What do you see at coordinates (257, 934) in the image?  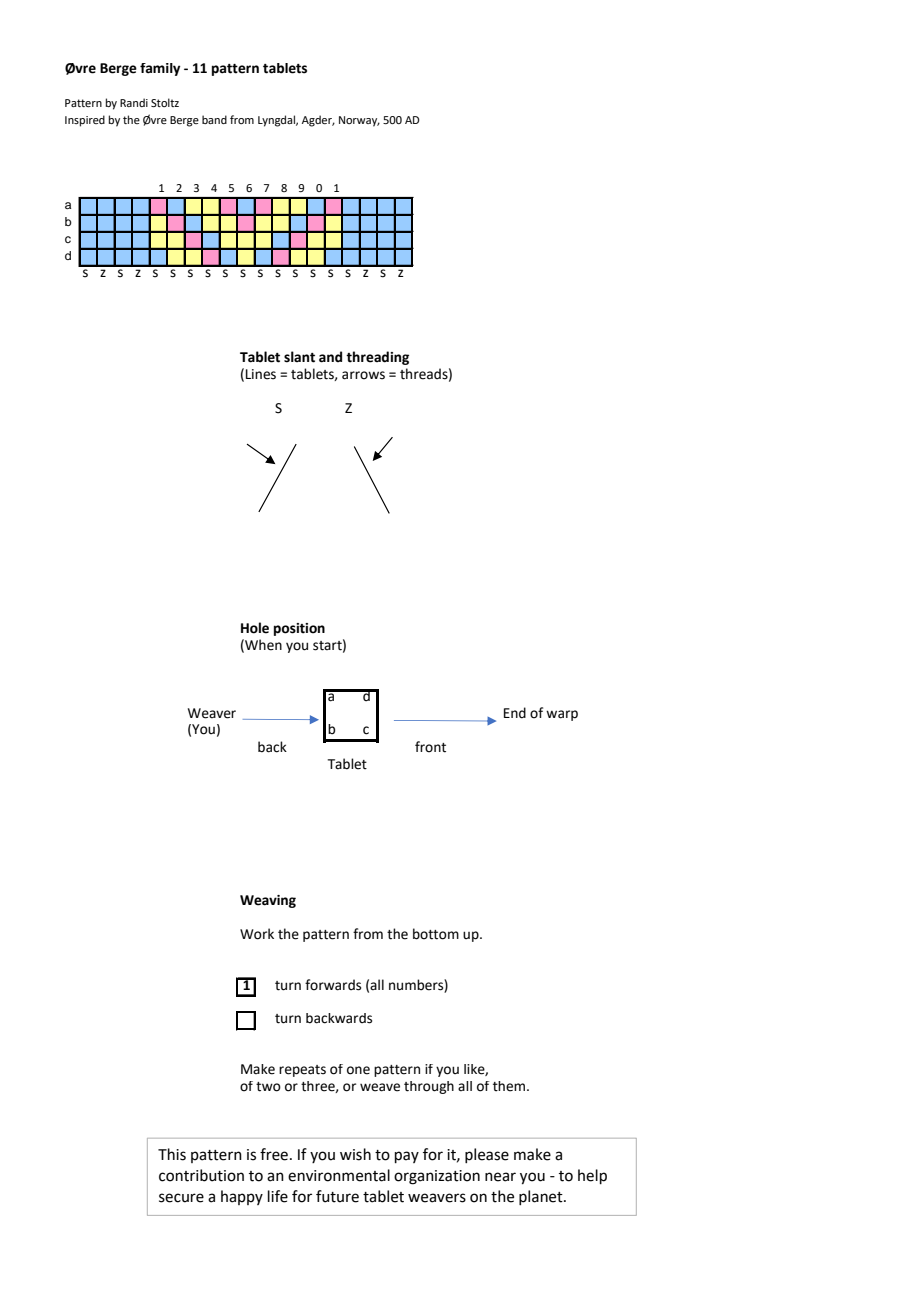 I see `Work` at bounding box center [257, 934].
